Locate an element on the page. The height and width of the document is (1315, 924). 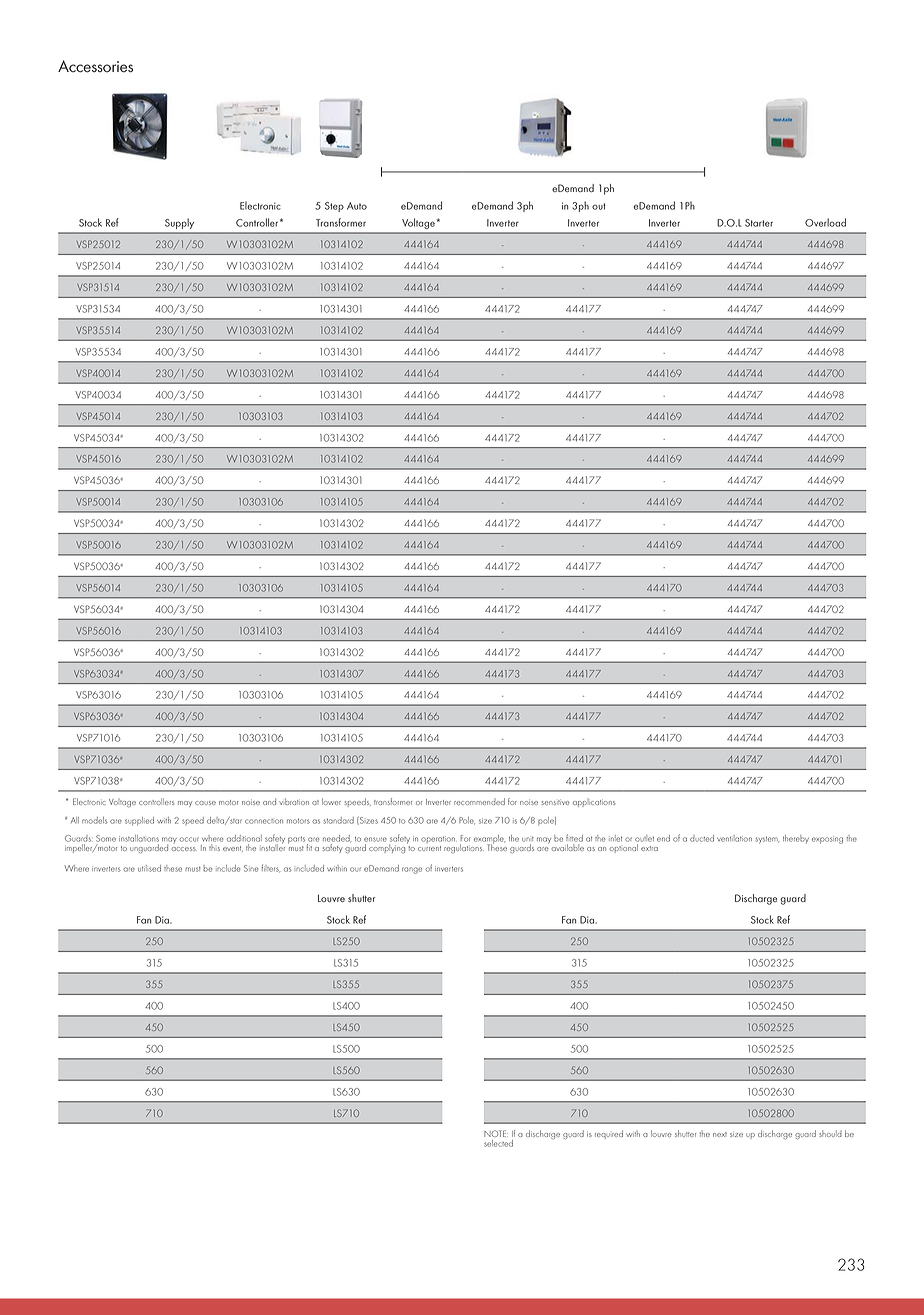
utilised is located at coordinates (149, 868).
